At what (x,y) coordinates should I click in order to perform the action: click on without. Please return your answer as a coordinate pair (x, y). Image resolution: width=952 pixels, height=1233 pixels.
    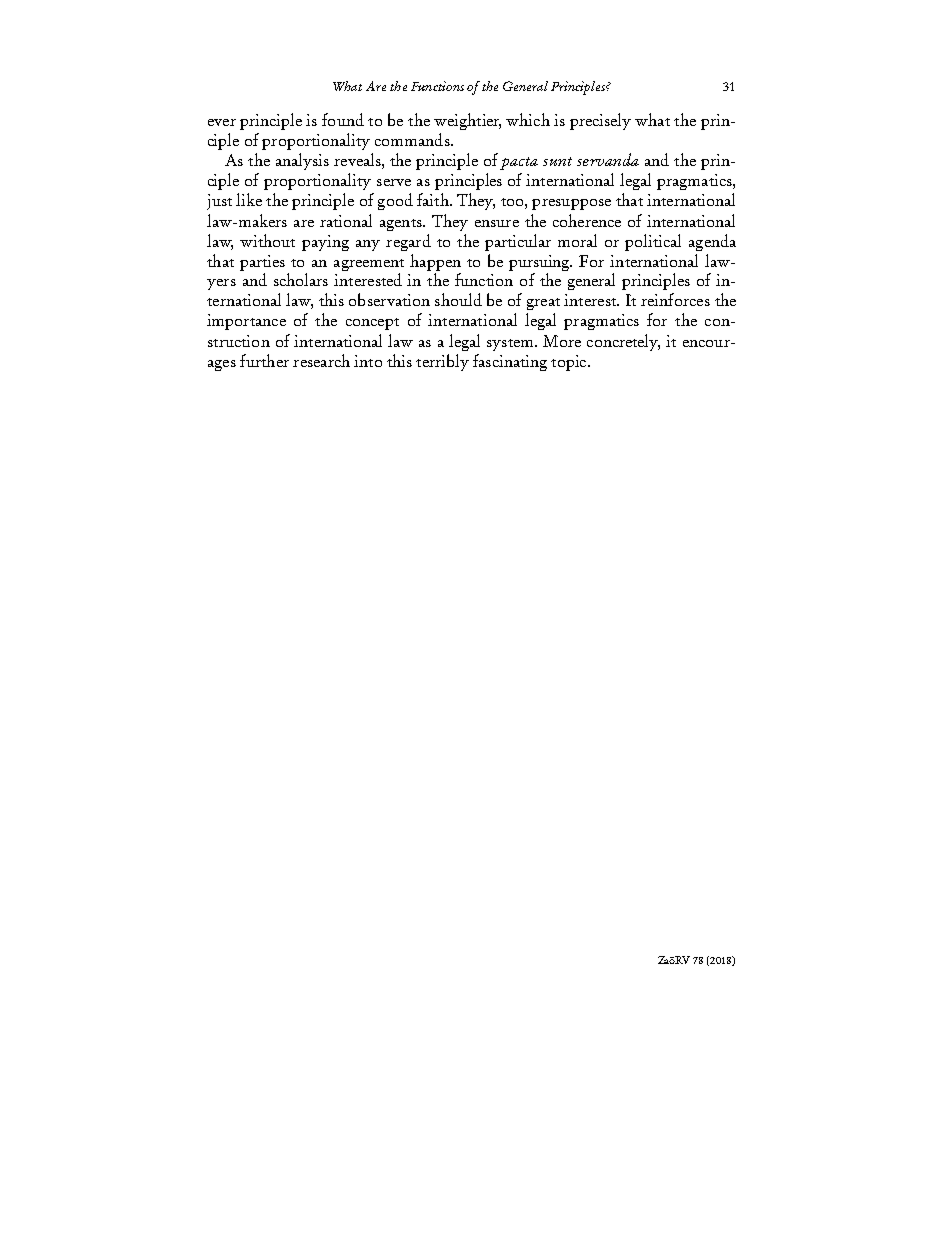
    Looking at the image, I should click on (267, 240).
